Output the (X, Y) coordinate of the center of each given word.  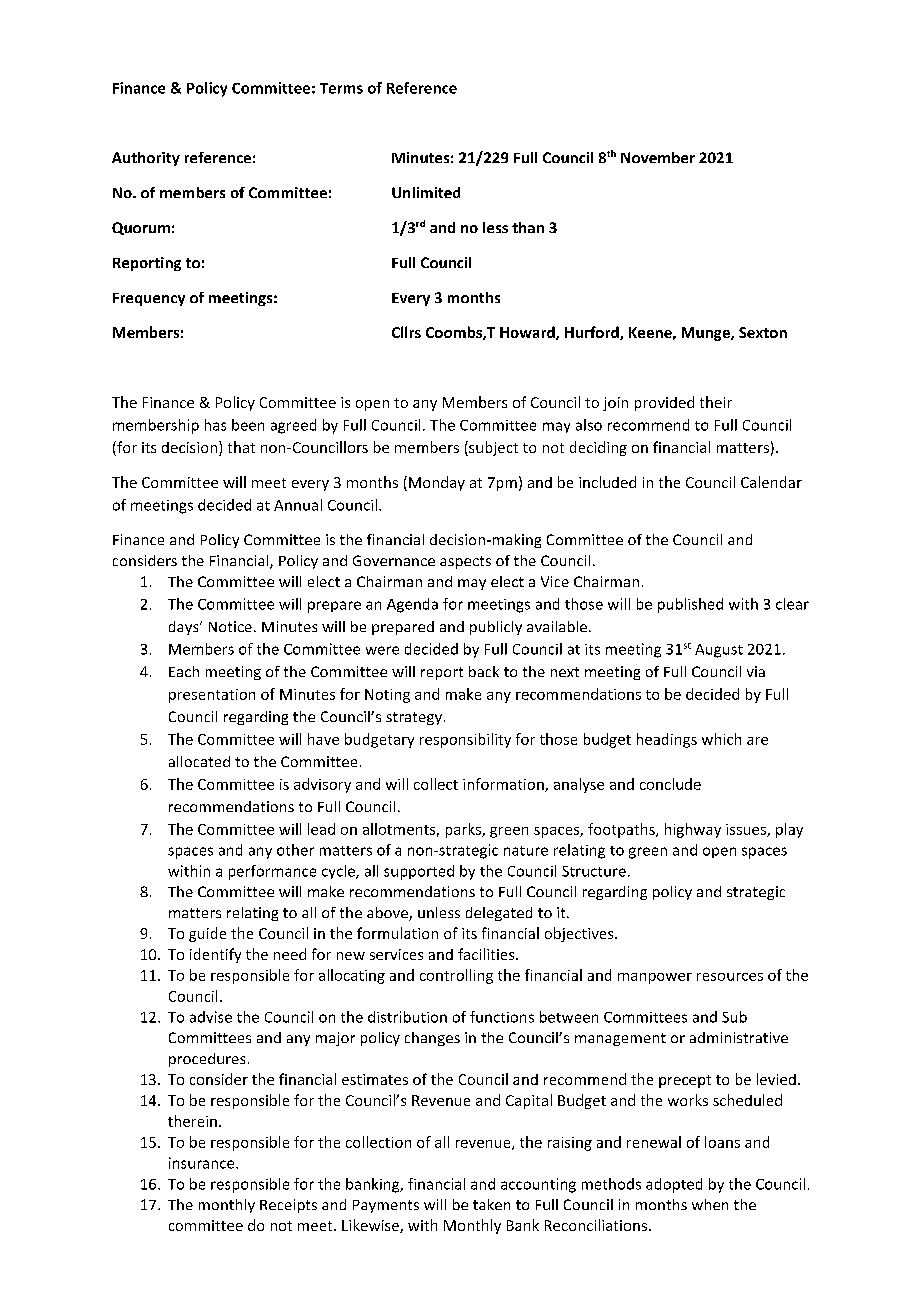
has (215, 425)
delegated (499, 914)
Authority (146, 159)
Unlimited (426, 192)
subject (492, 448)
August (719, 651)
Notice (230, 626)
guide (207, 934)
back (484, 671)
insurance (203, 1163)
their (716, 402)
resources (730, 977)
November (658, 157)
